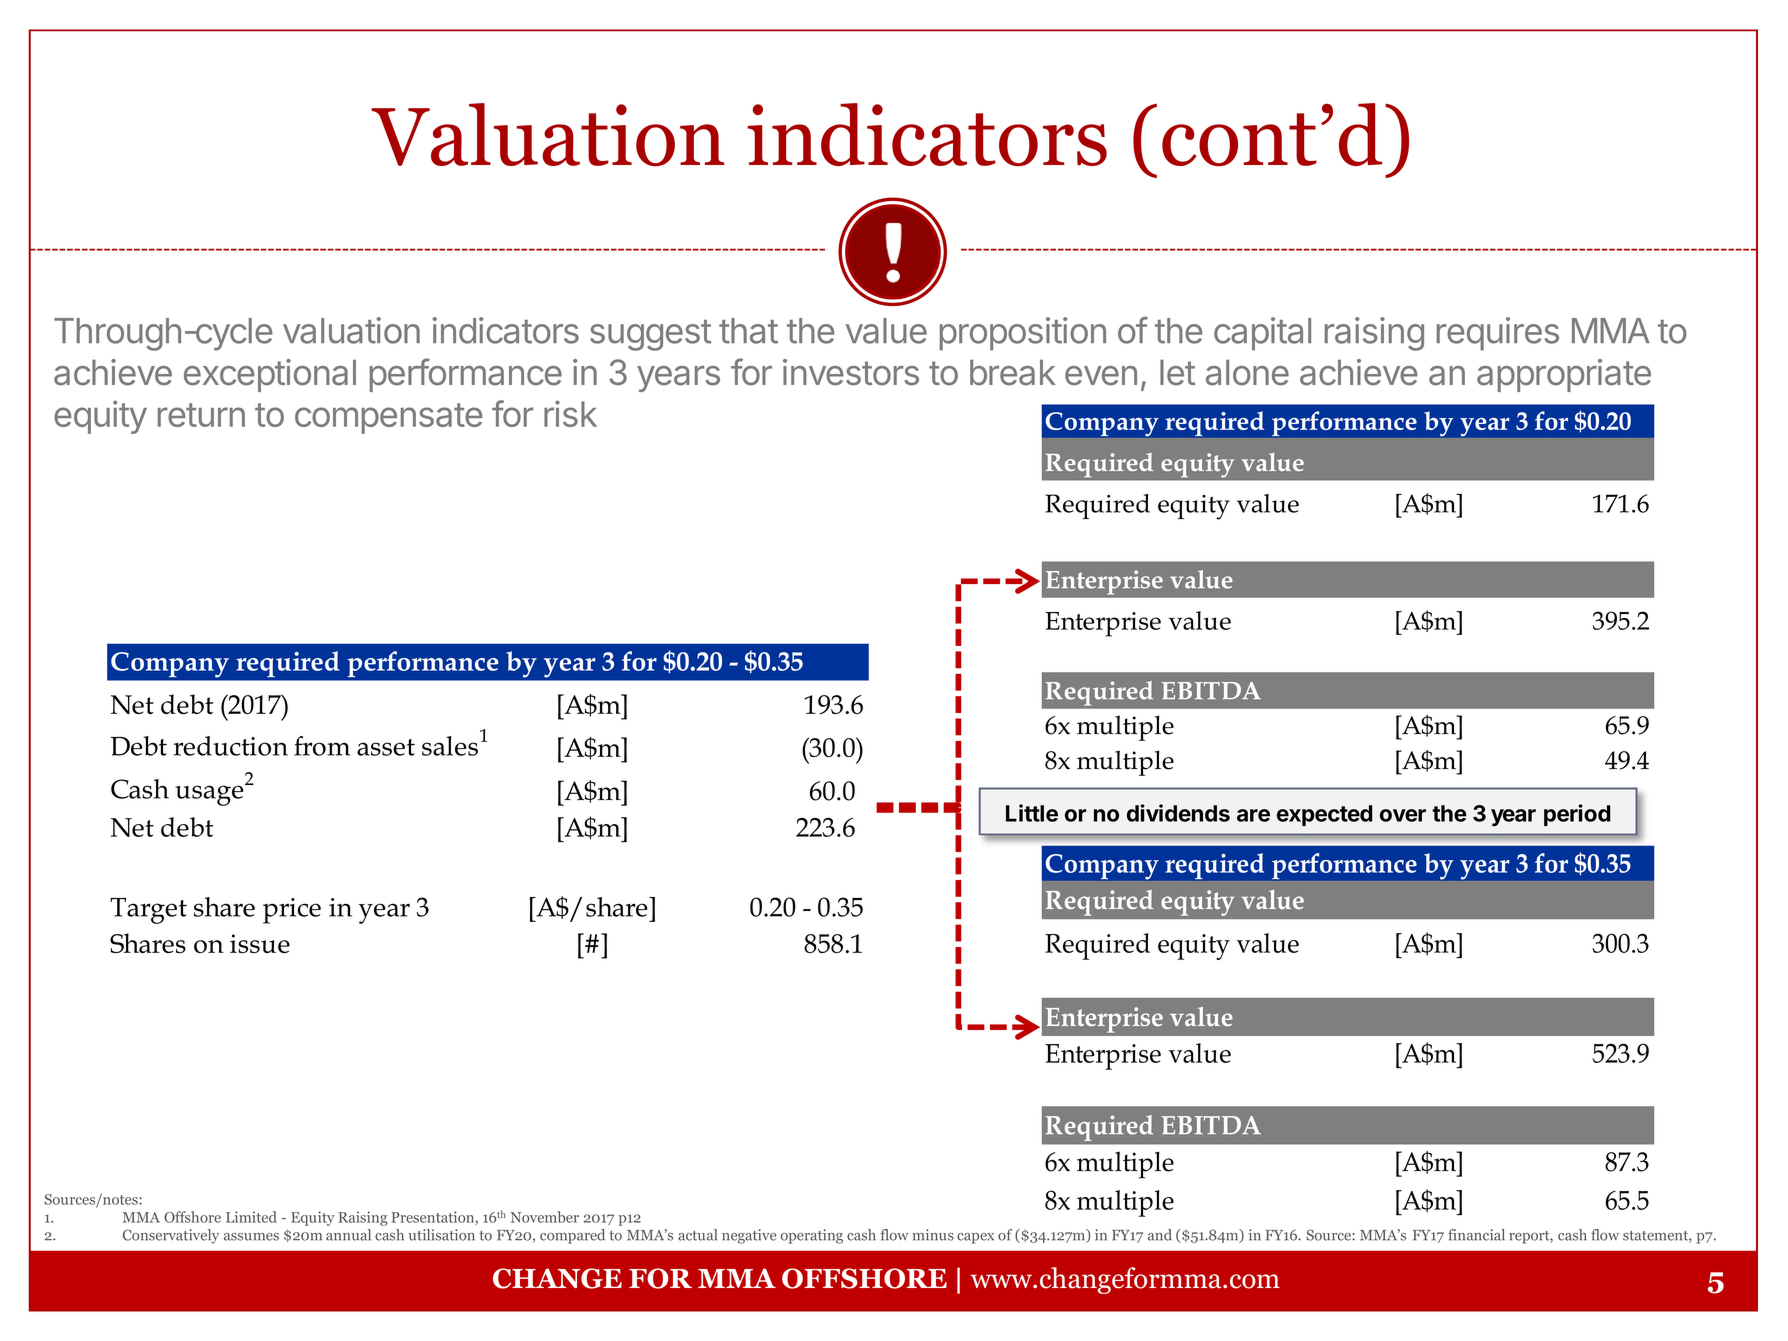  Describe the element at coordinates (1403, 815) in the page. I see `over` at that location.
